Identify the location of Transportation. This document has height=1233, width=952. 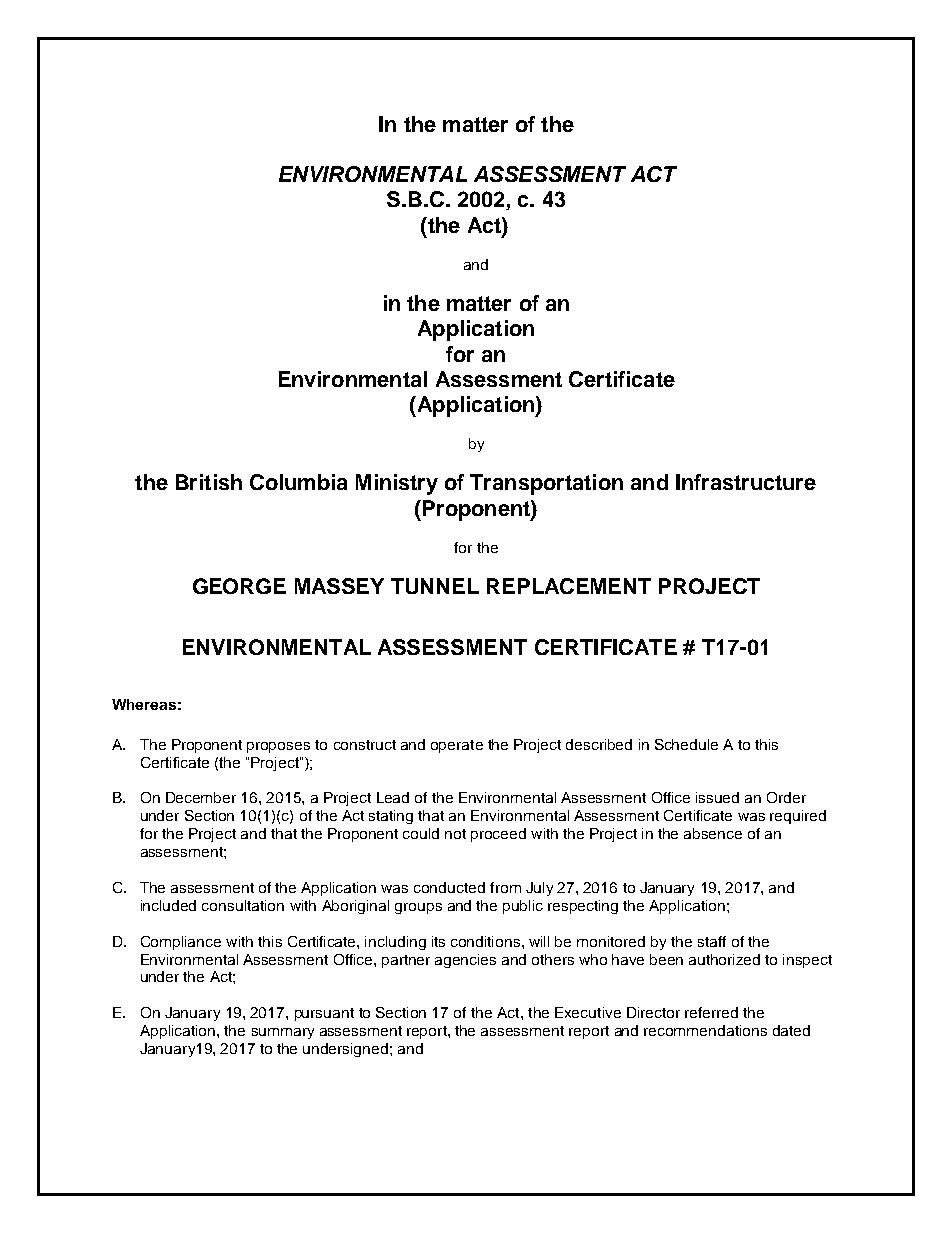
(546, 484).
